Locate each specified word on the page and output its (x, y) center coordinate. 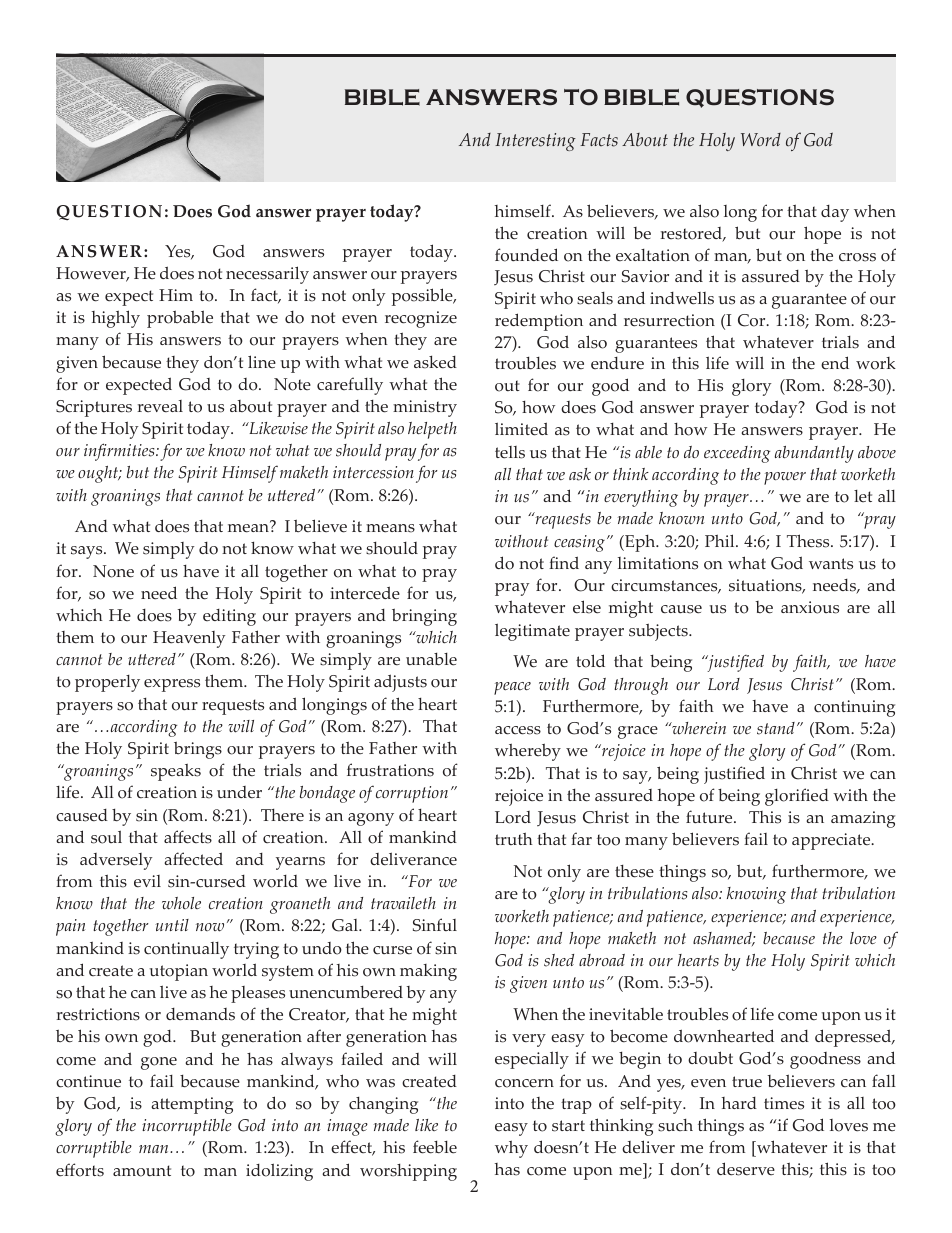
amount (142, 1171)
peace (512, 688)
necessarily (267, 275)
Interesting (535, 142)
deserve (746, 1169)
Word (761, 140)
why (511, 1149)
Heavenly (189, 639)
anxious (810, 607)
